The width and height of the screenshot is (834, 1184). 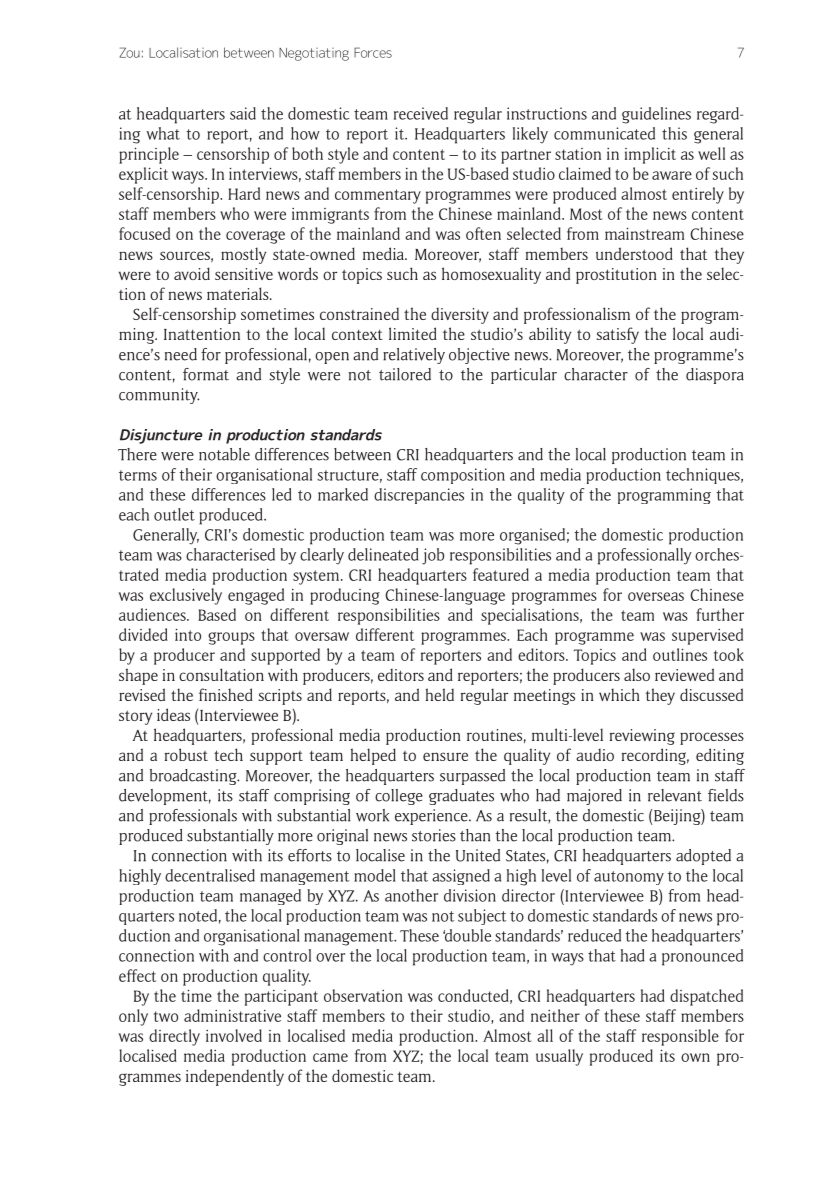 What do you see at coordinates (675, 795) in the screenshot?
I see `relevant` at bounding box center [675, 795].
